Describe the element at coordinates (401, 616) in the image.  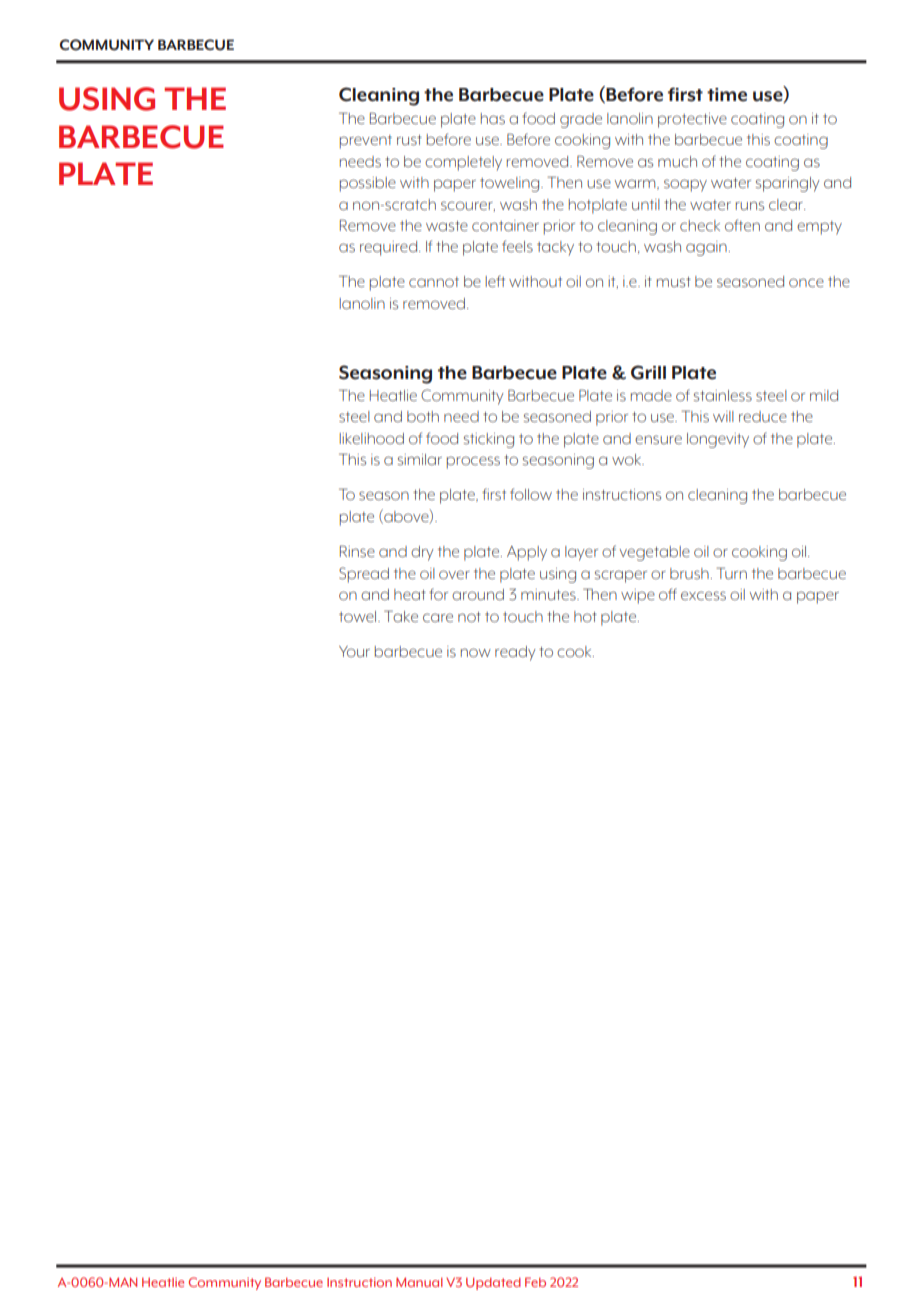
I see `Take` at that location.
